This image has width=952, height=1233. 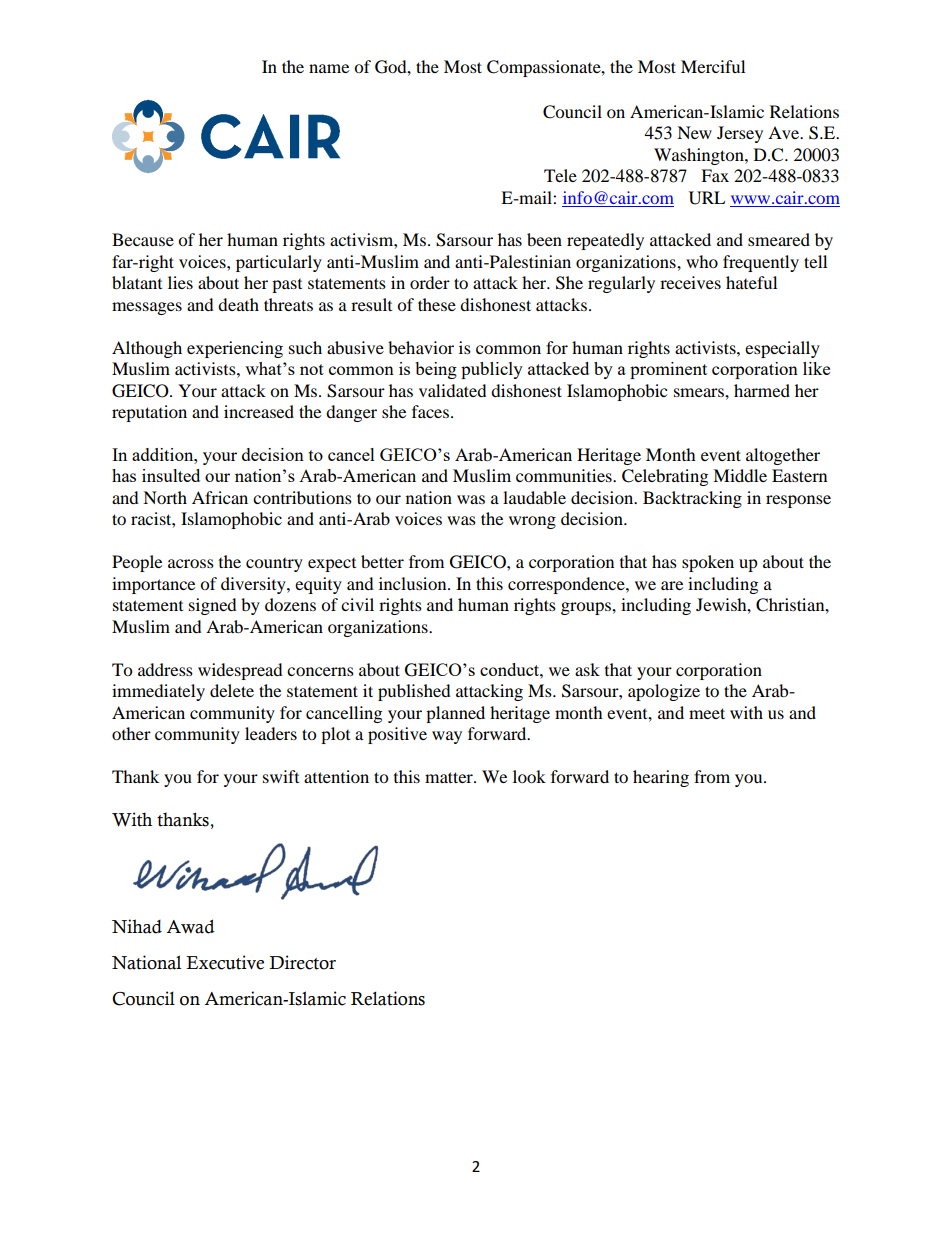 What do you see at coordinates (664, 692) in the image?
I see `apologize` at bounding box center [664, 692].
